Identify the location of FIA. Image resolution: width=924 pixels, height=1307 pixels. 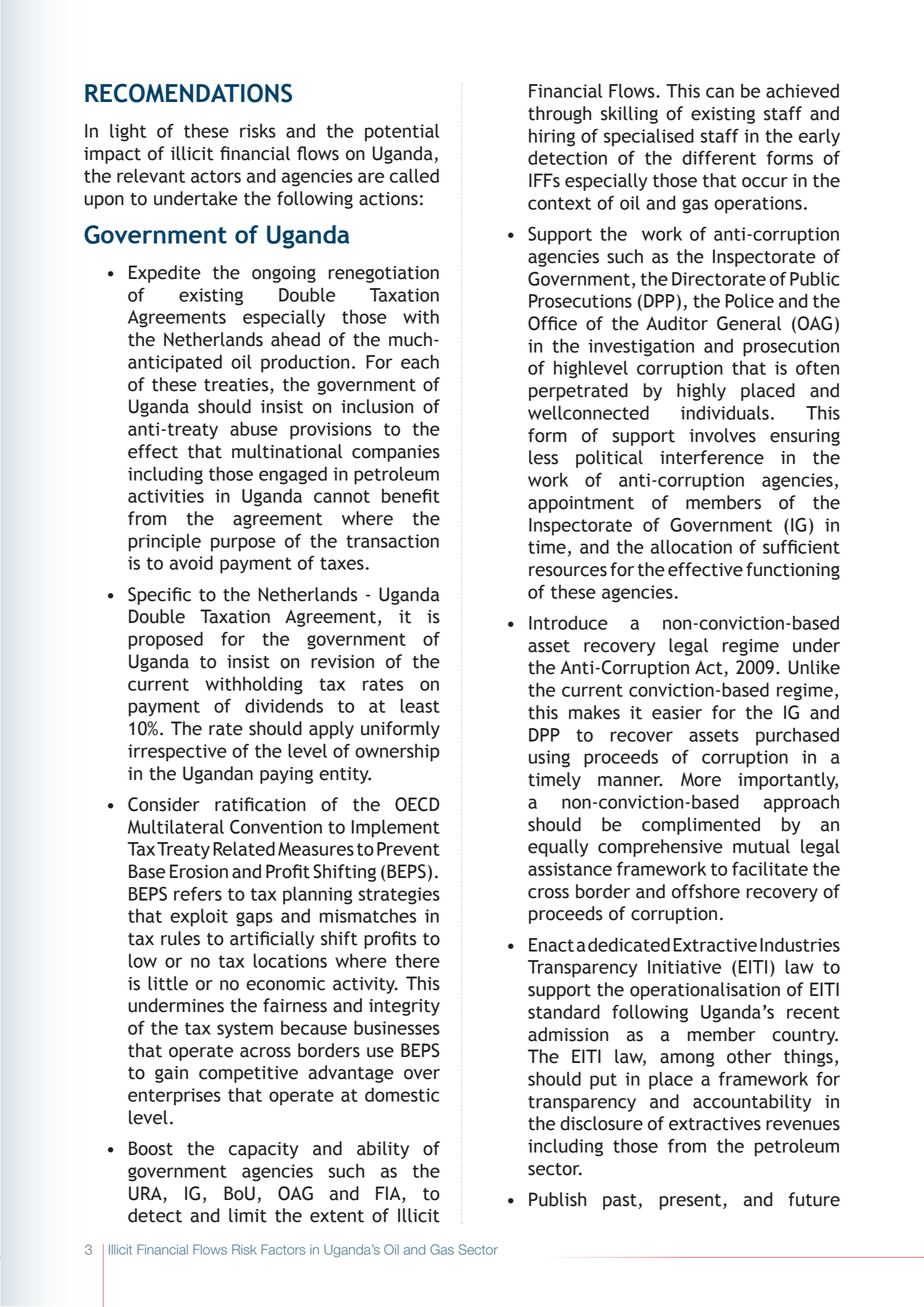
(389, 1193).
